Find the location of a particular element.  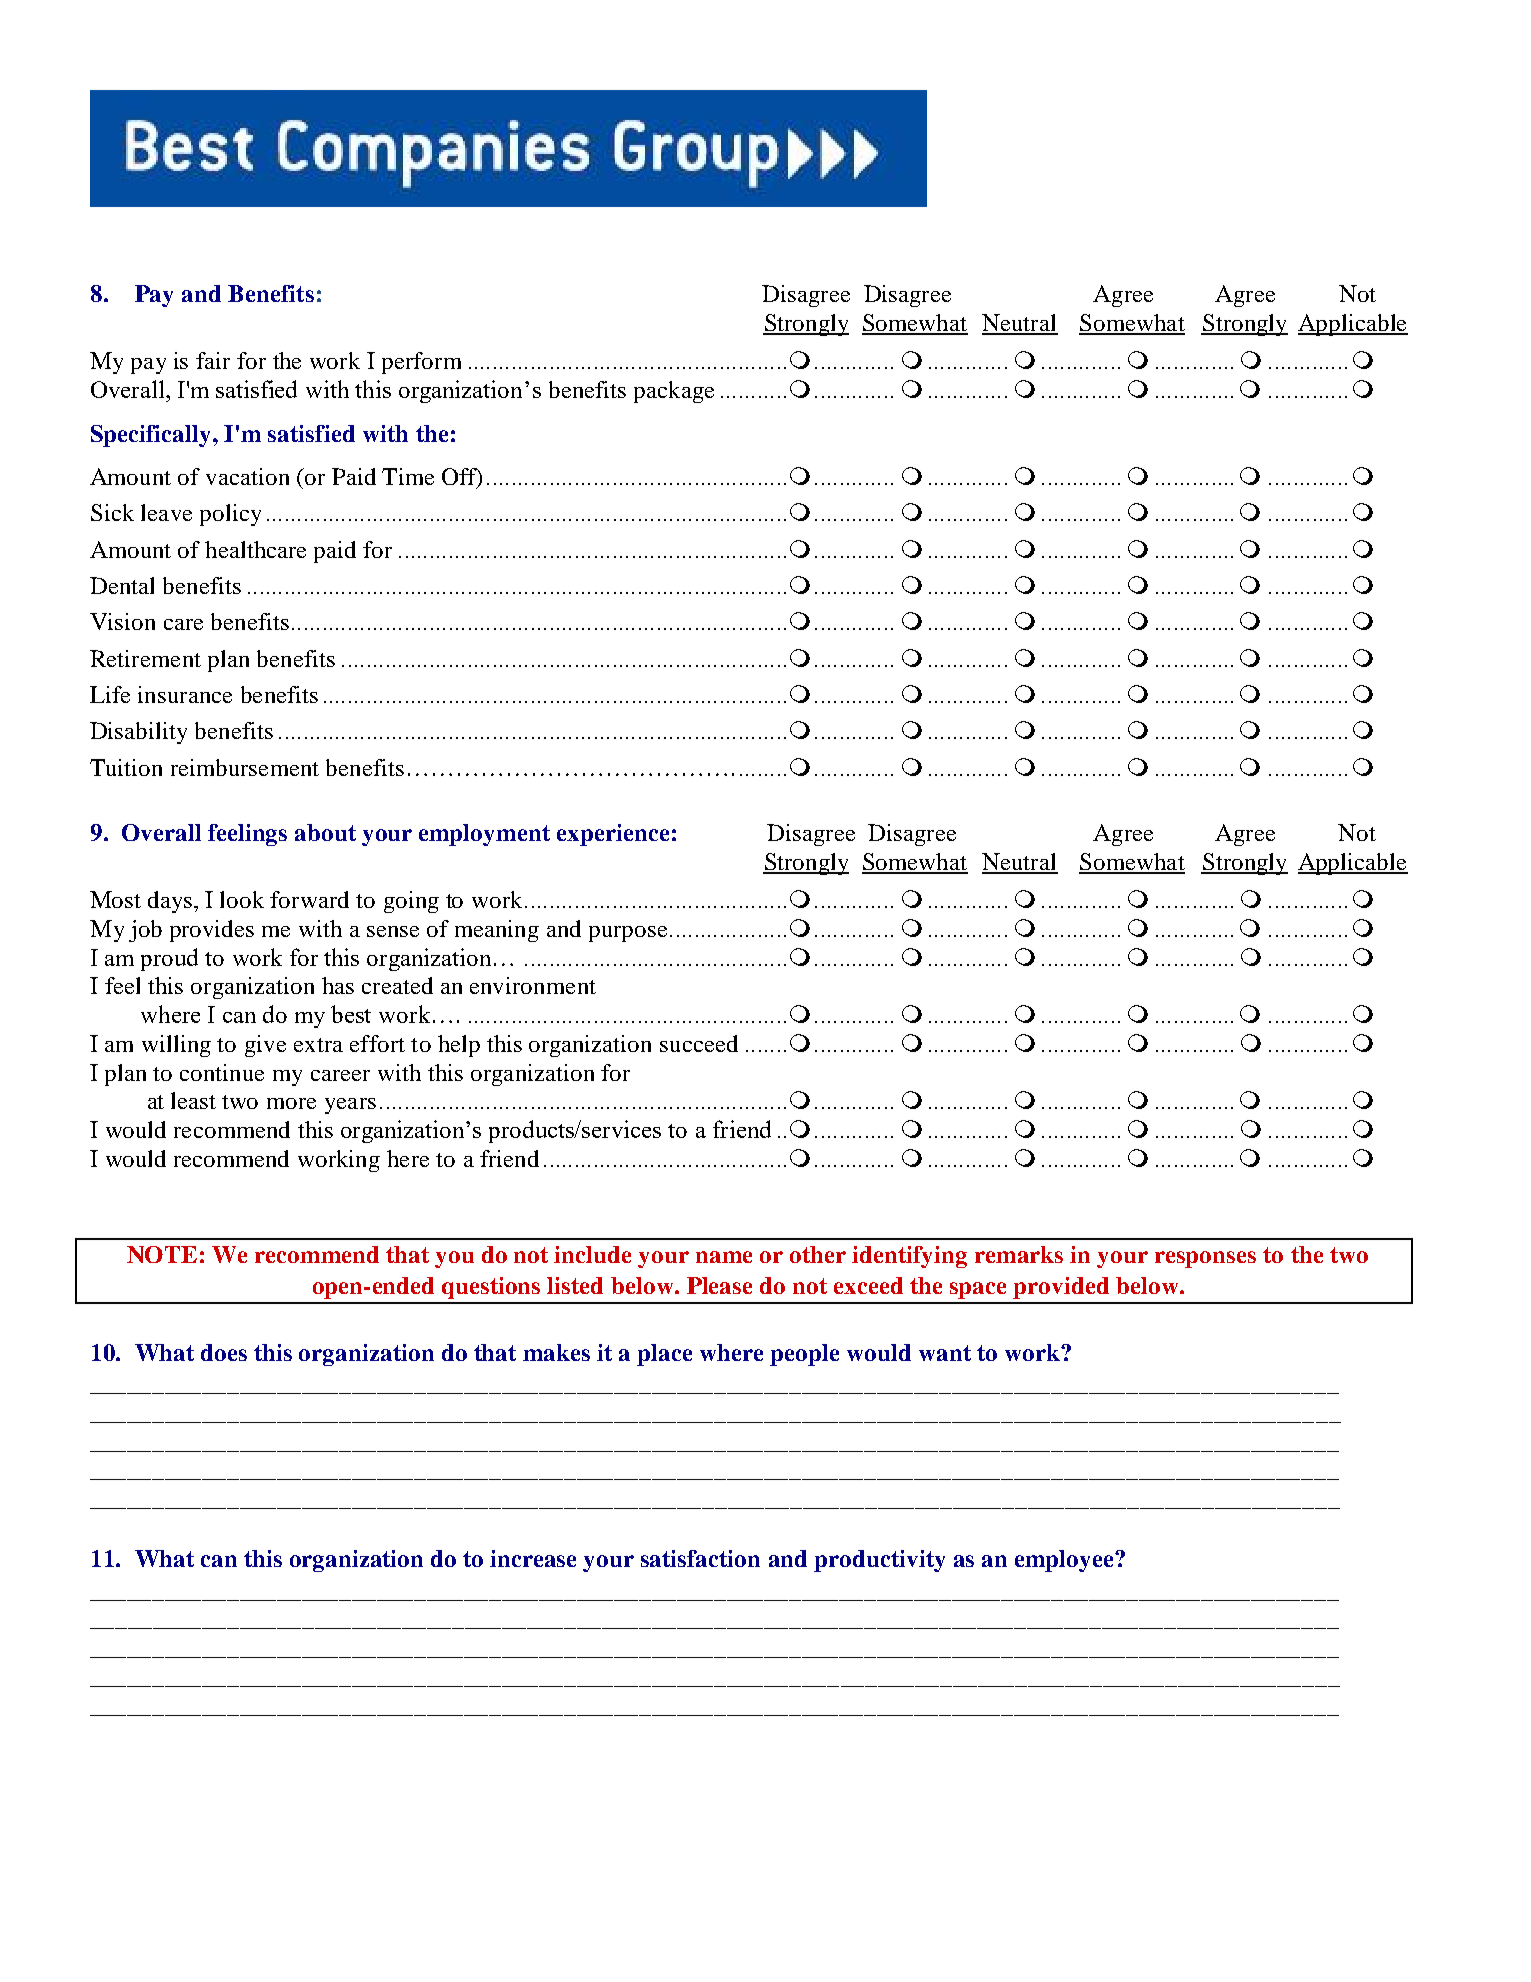

provides is located at coordinates (212, 931).
